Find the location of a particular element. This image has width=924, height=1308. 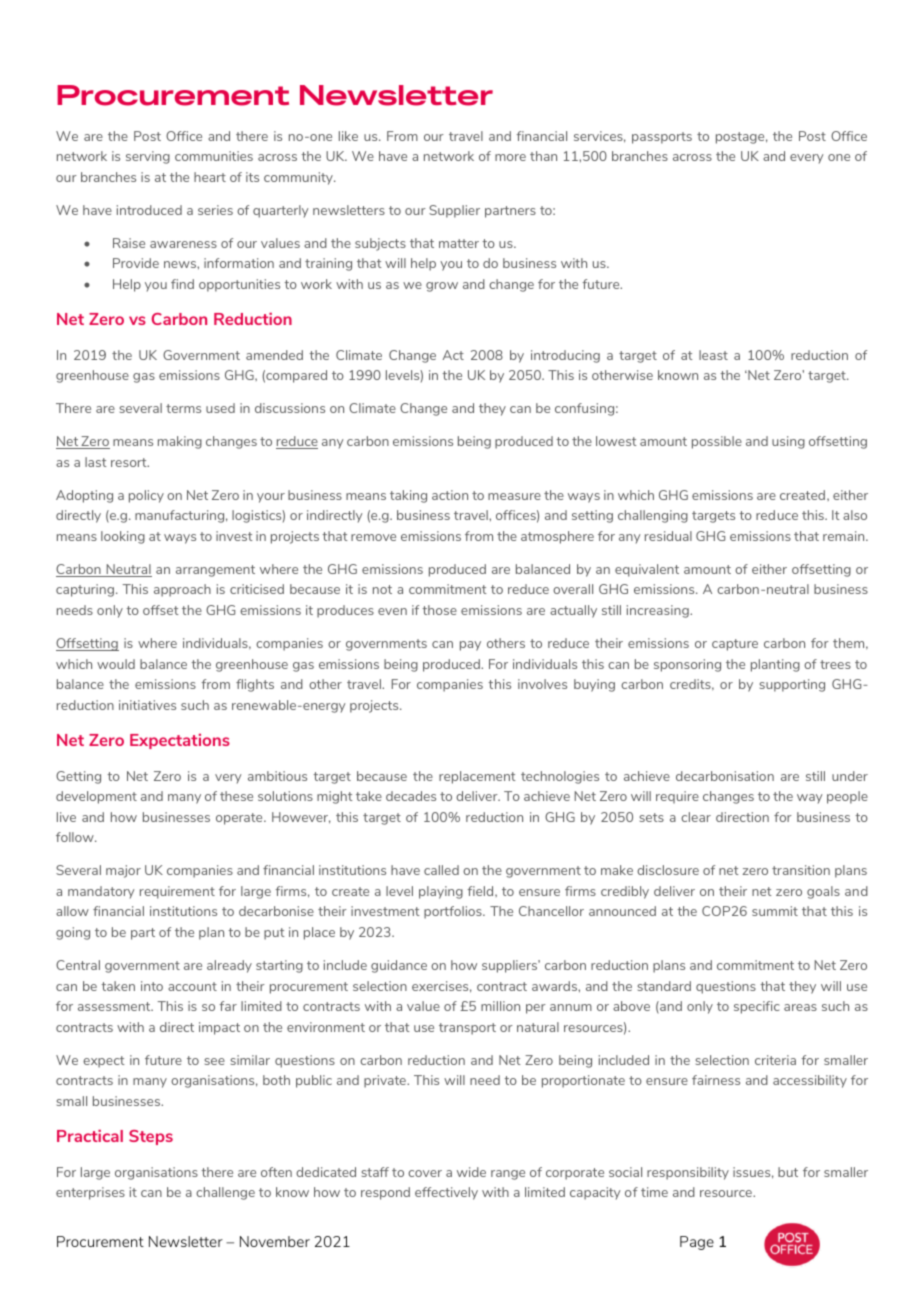

remain is located at coordinates (845, 536).
